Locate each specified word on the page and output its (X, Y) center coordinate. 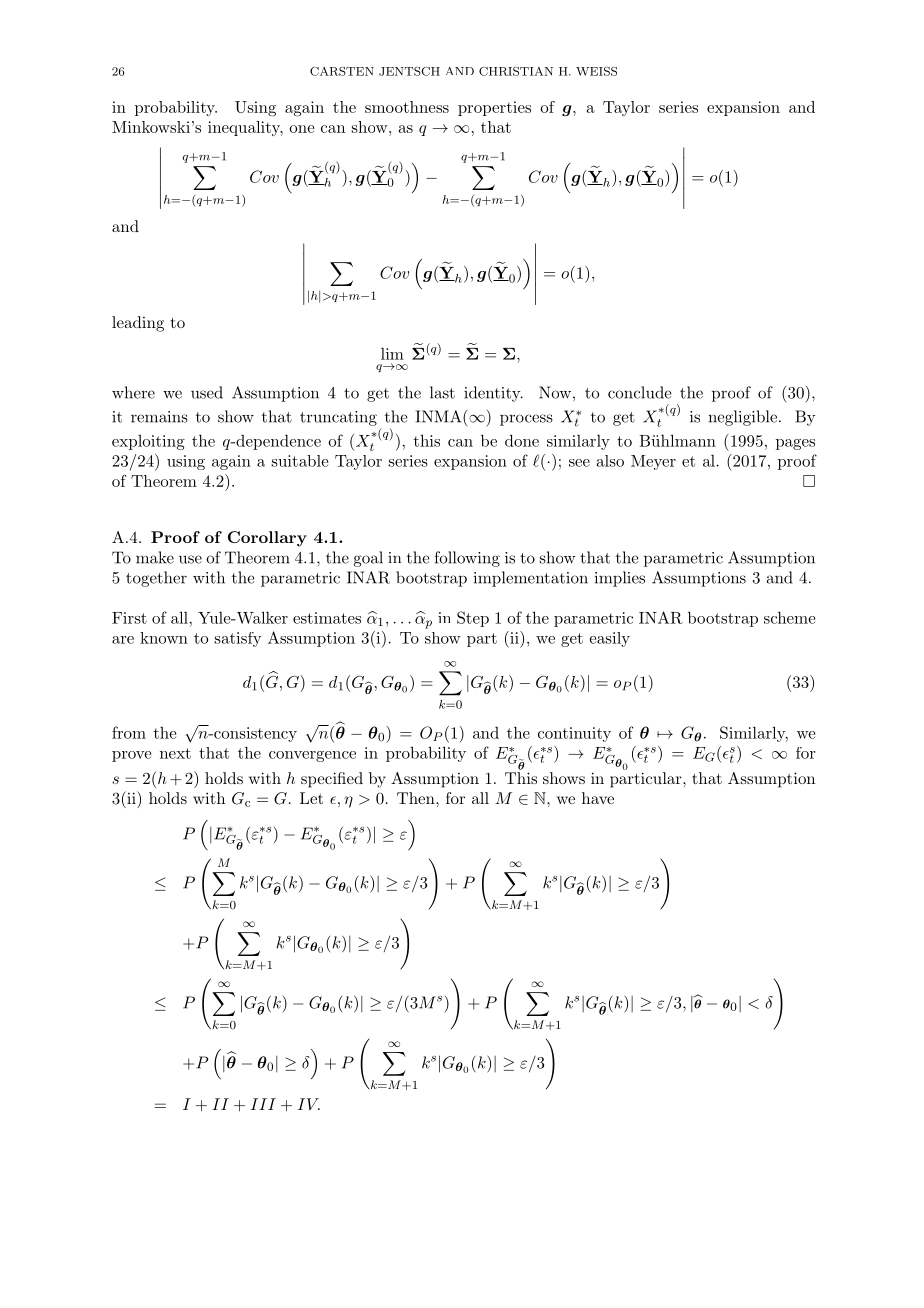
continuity (574, 734)
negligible (742, 418)
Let (311, 798)
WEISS (596, 71)
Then (417, 798)
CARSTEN (342, 71)
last (442, 392)
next (175, 753)
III (263, 1104)
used (207, 392)
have (598, 798)
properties (494, 108)
